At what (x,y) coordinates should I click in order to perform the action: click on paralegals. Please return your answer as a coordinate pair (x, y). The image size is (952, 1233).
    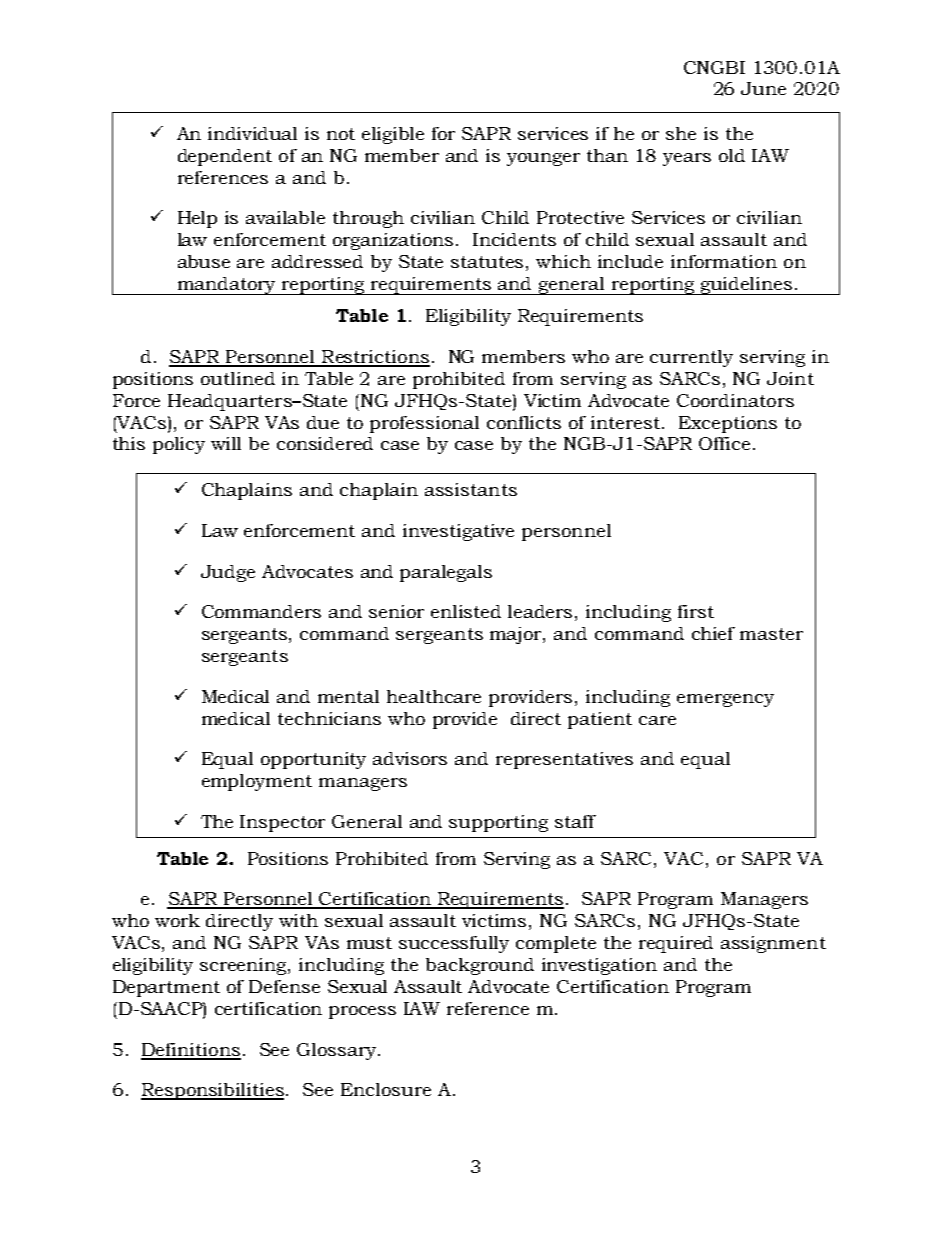
    Looking at the image, I should click on (446, 573).
